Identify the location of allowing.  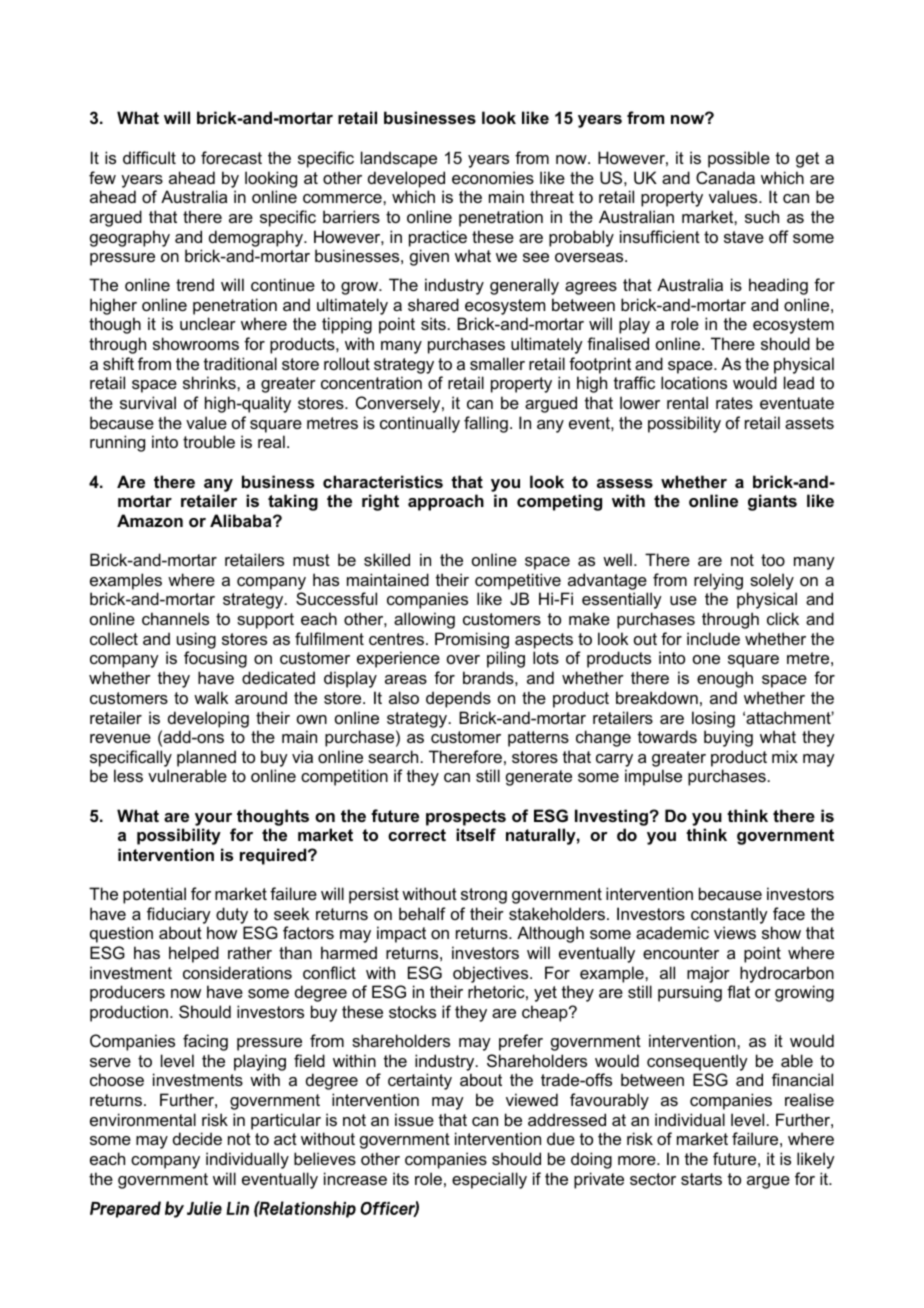
(424, 620).
